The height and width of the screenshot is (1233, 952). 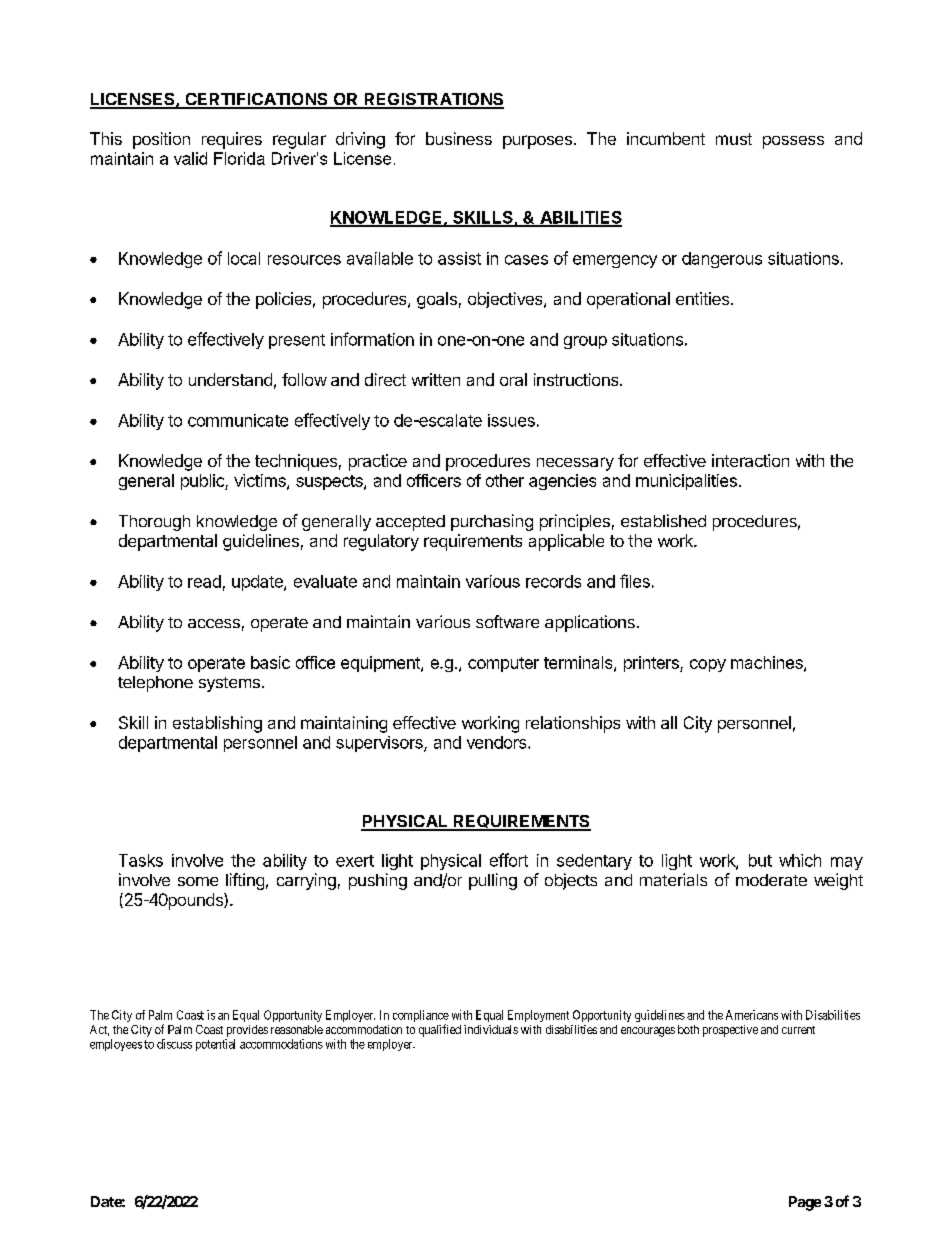 What do you see at coordinates (190, 158) in the screenshot?
I see `valid` at bounding box center [190, 158].
